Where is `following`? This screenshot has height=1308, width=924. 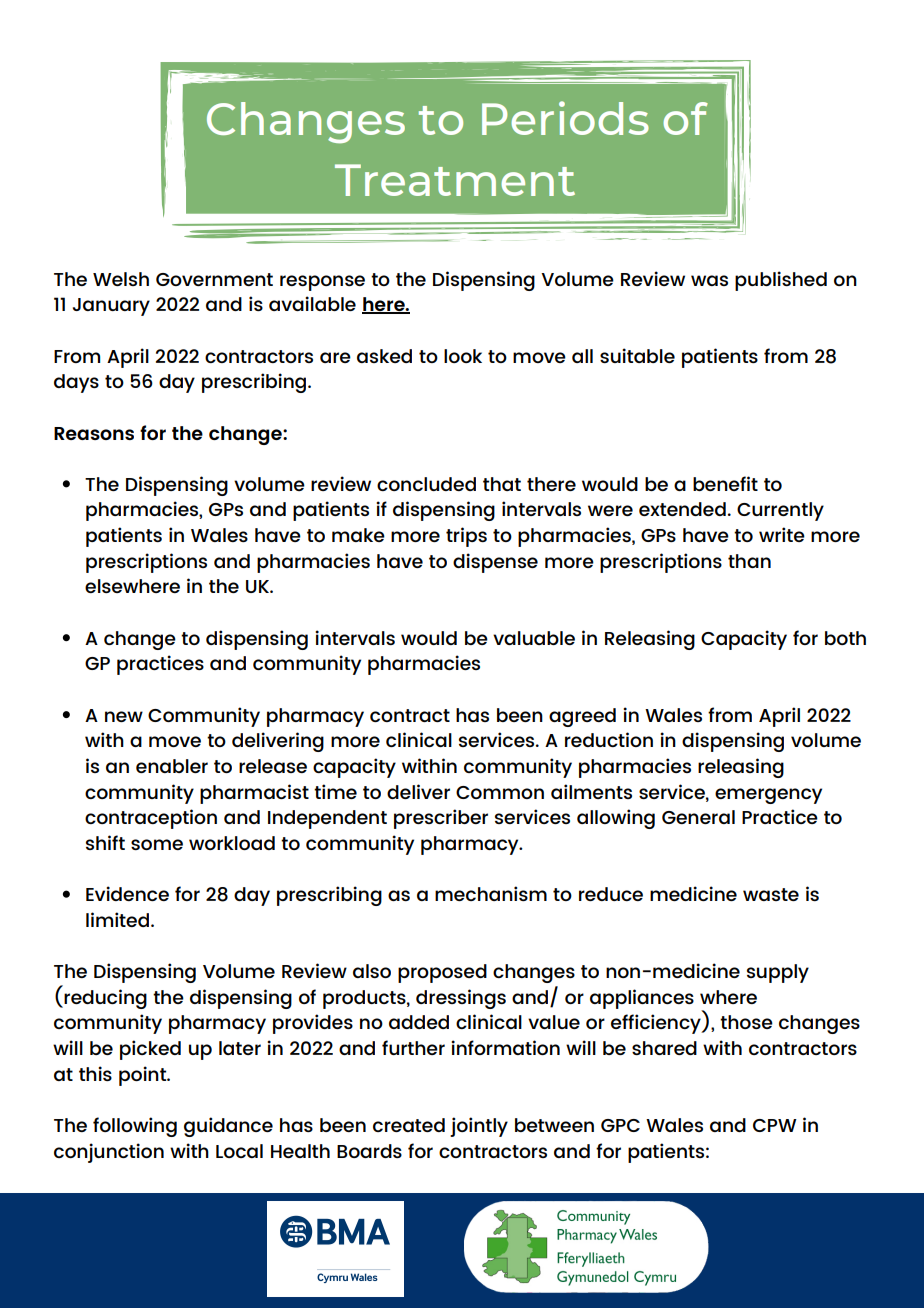
following is located at coordinates (135, 1127).
